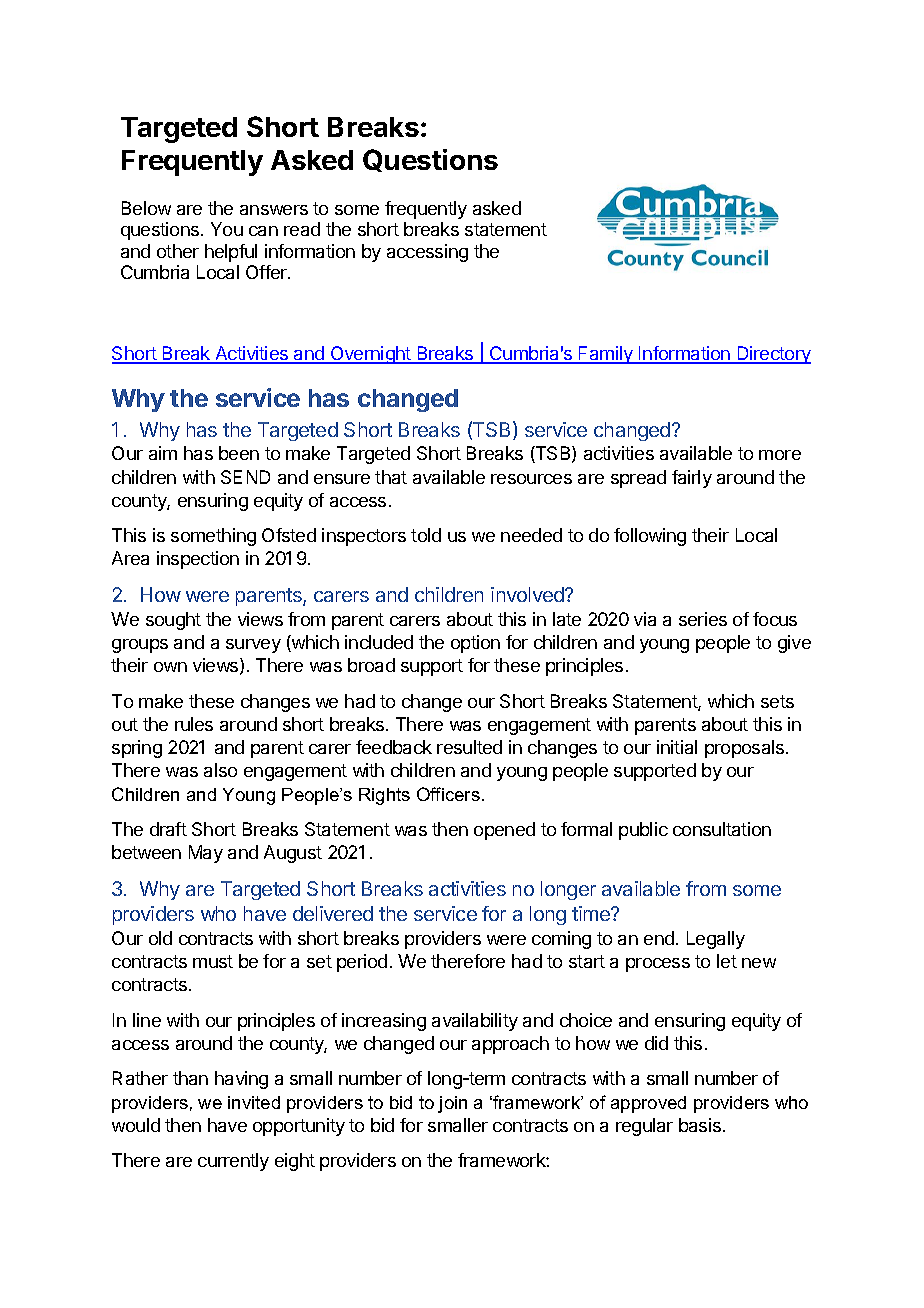  What do you see at coordinates (231, 253) in the image?
I see `helpful` at bounding box center [231, 253].
